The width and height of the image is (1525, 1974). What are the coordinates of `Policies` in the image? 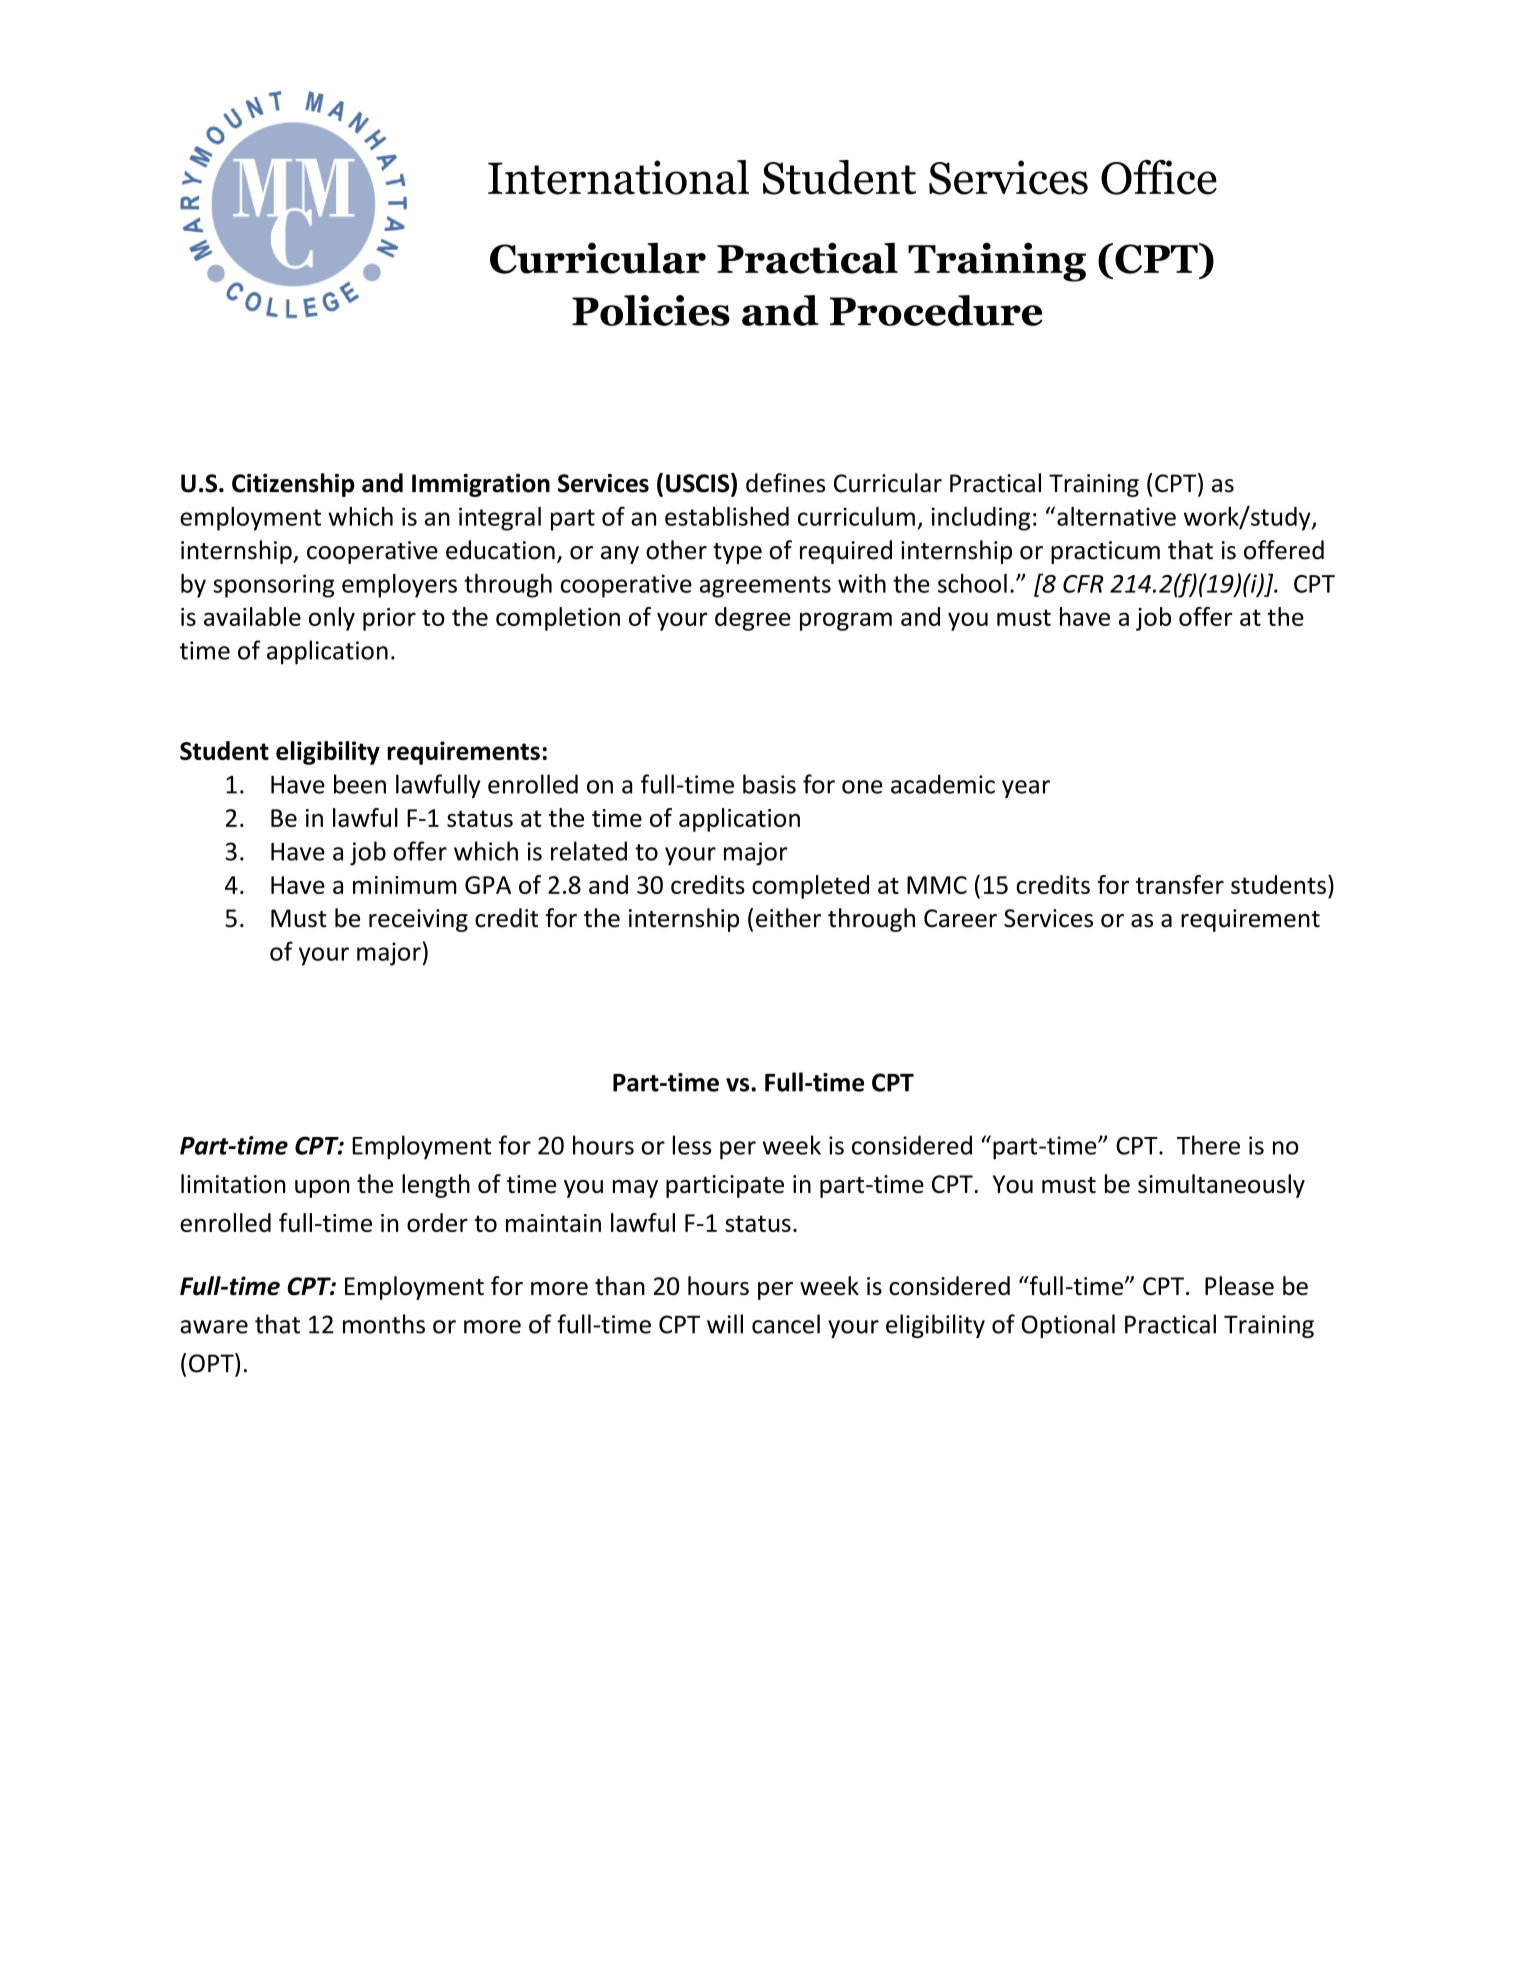 It's located at (651, 310).
